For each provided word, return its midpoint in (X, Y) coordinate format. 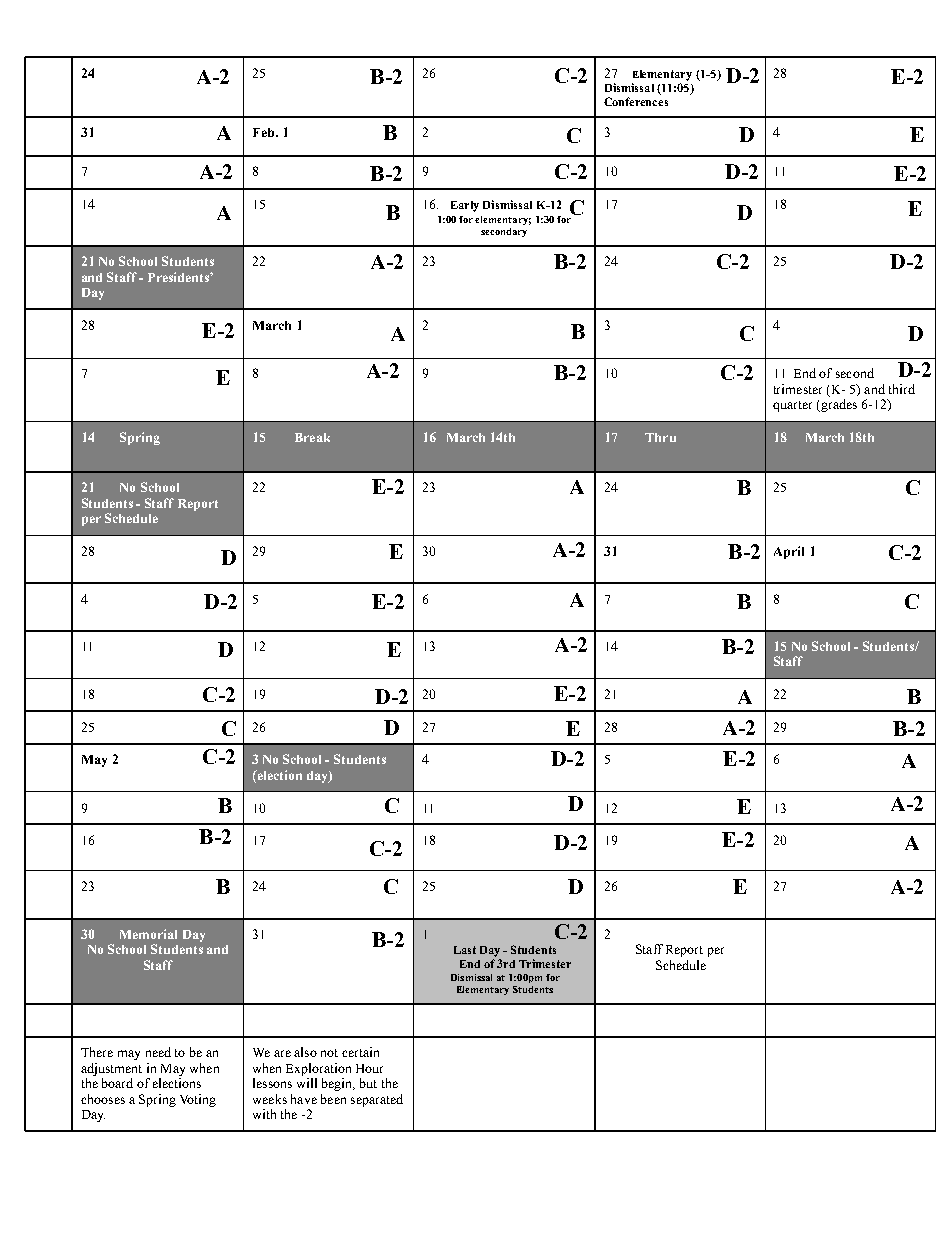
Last (465, 950)
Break (312, 437)
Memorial (148, 934)
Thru (660, 437)
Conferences (636, 101)
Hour (369, 1068)
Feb (263, 132)
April (789, 552)
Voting (198, 1100)
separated (377, 1100)
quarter (792, 406)
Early (465, 206)
